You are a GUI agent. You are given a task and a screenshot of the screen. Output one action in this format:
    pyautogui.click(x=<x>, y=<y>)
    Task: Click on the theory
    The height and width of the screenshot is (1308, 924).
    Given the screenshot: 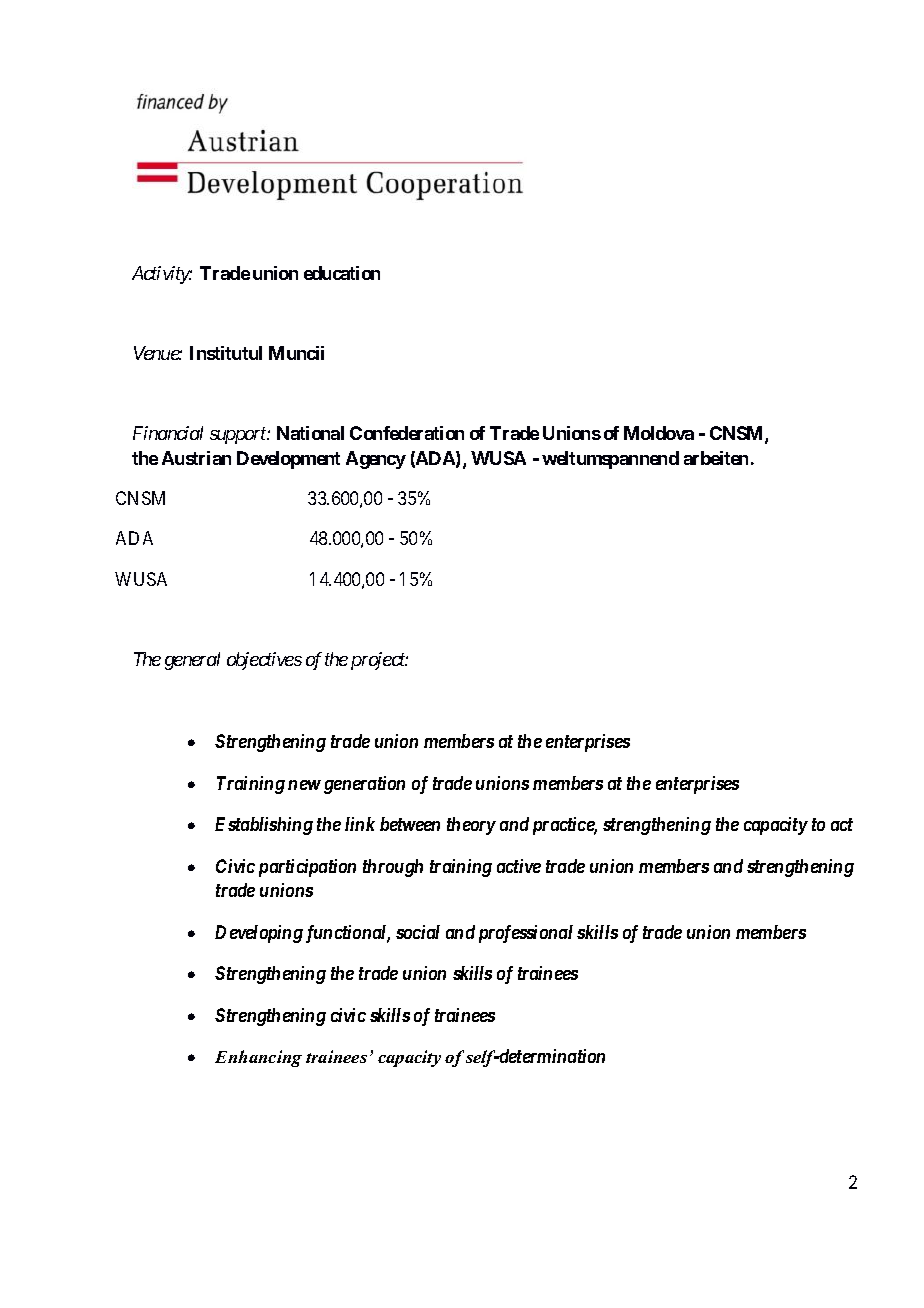 What is the action you would take?
    pyautogui.click(x=471, y=826)
